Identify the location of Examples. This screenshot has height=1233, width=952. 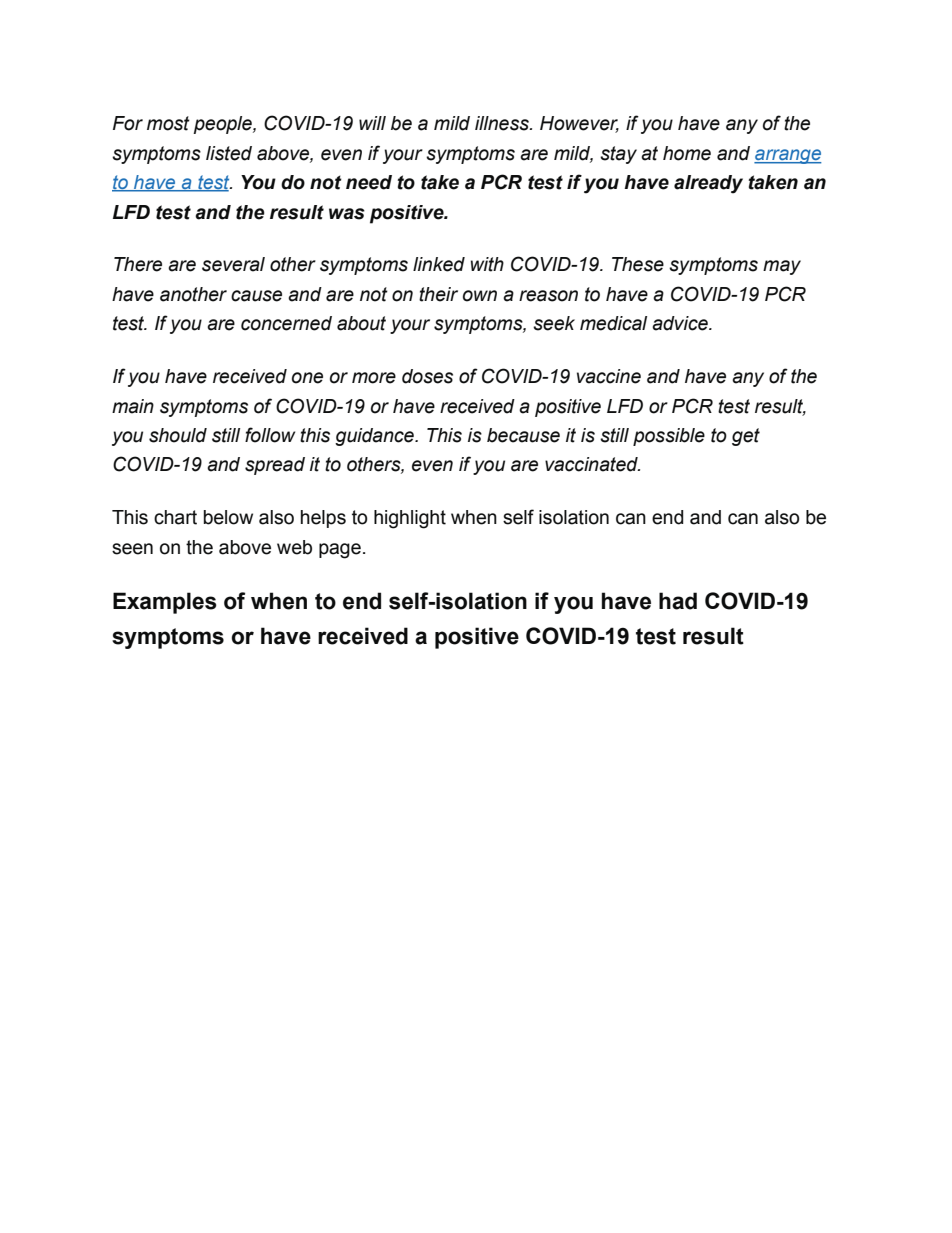
(165, 603).
